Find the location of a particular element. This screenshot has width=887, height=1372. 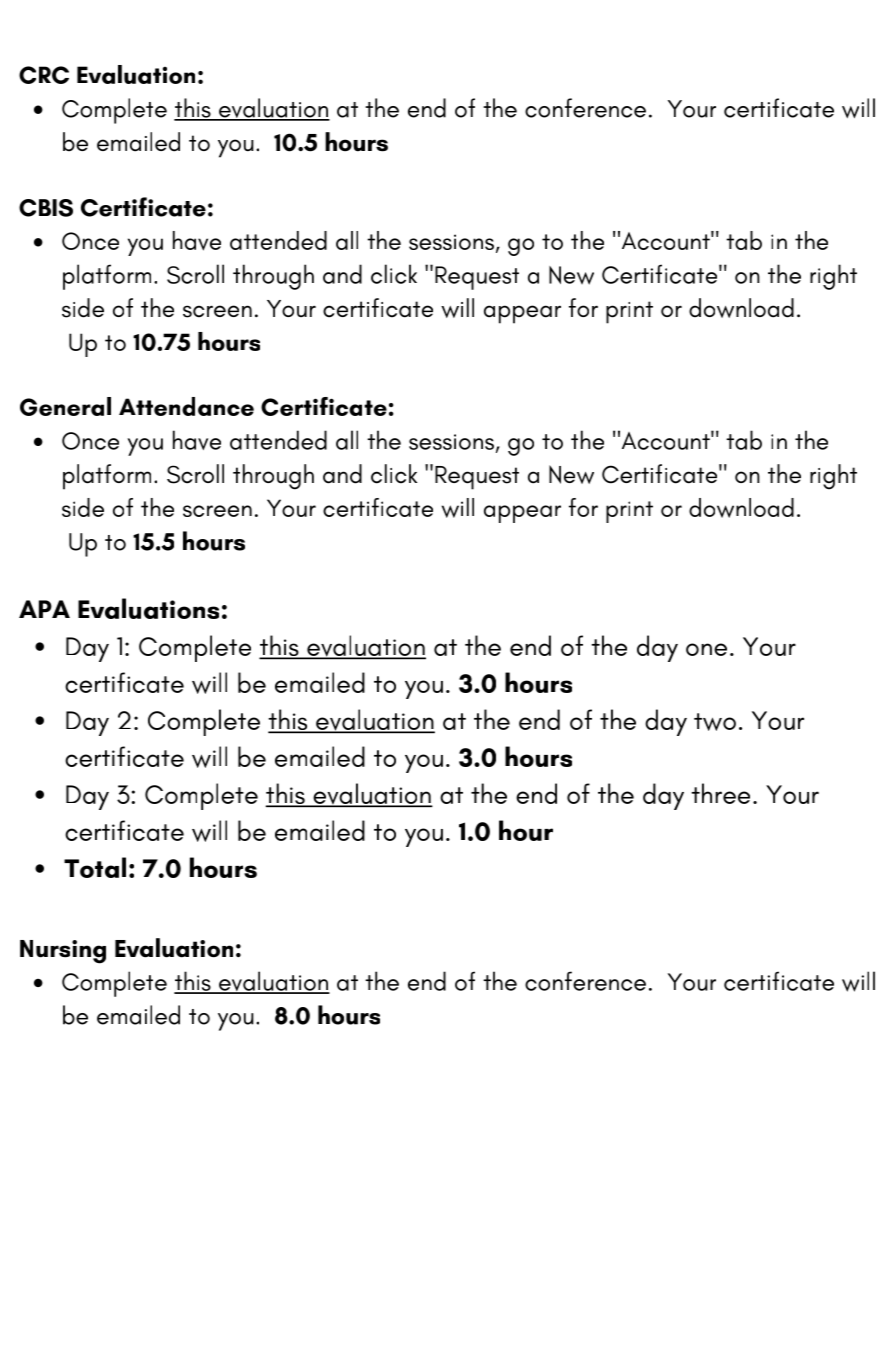

one is located at coordinates (706, 649).
